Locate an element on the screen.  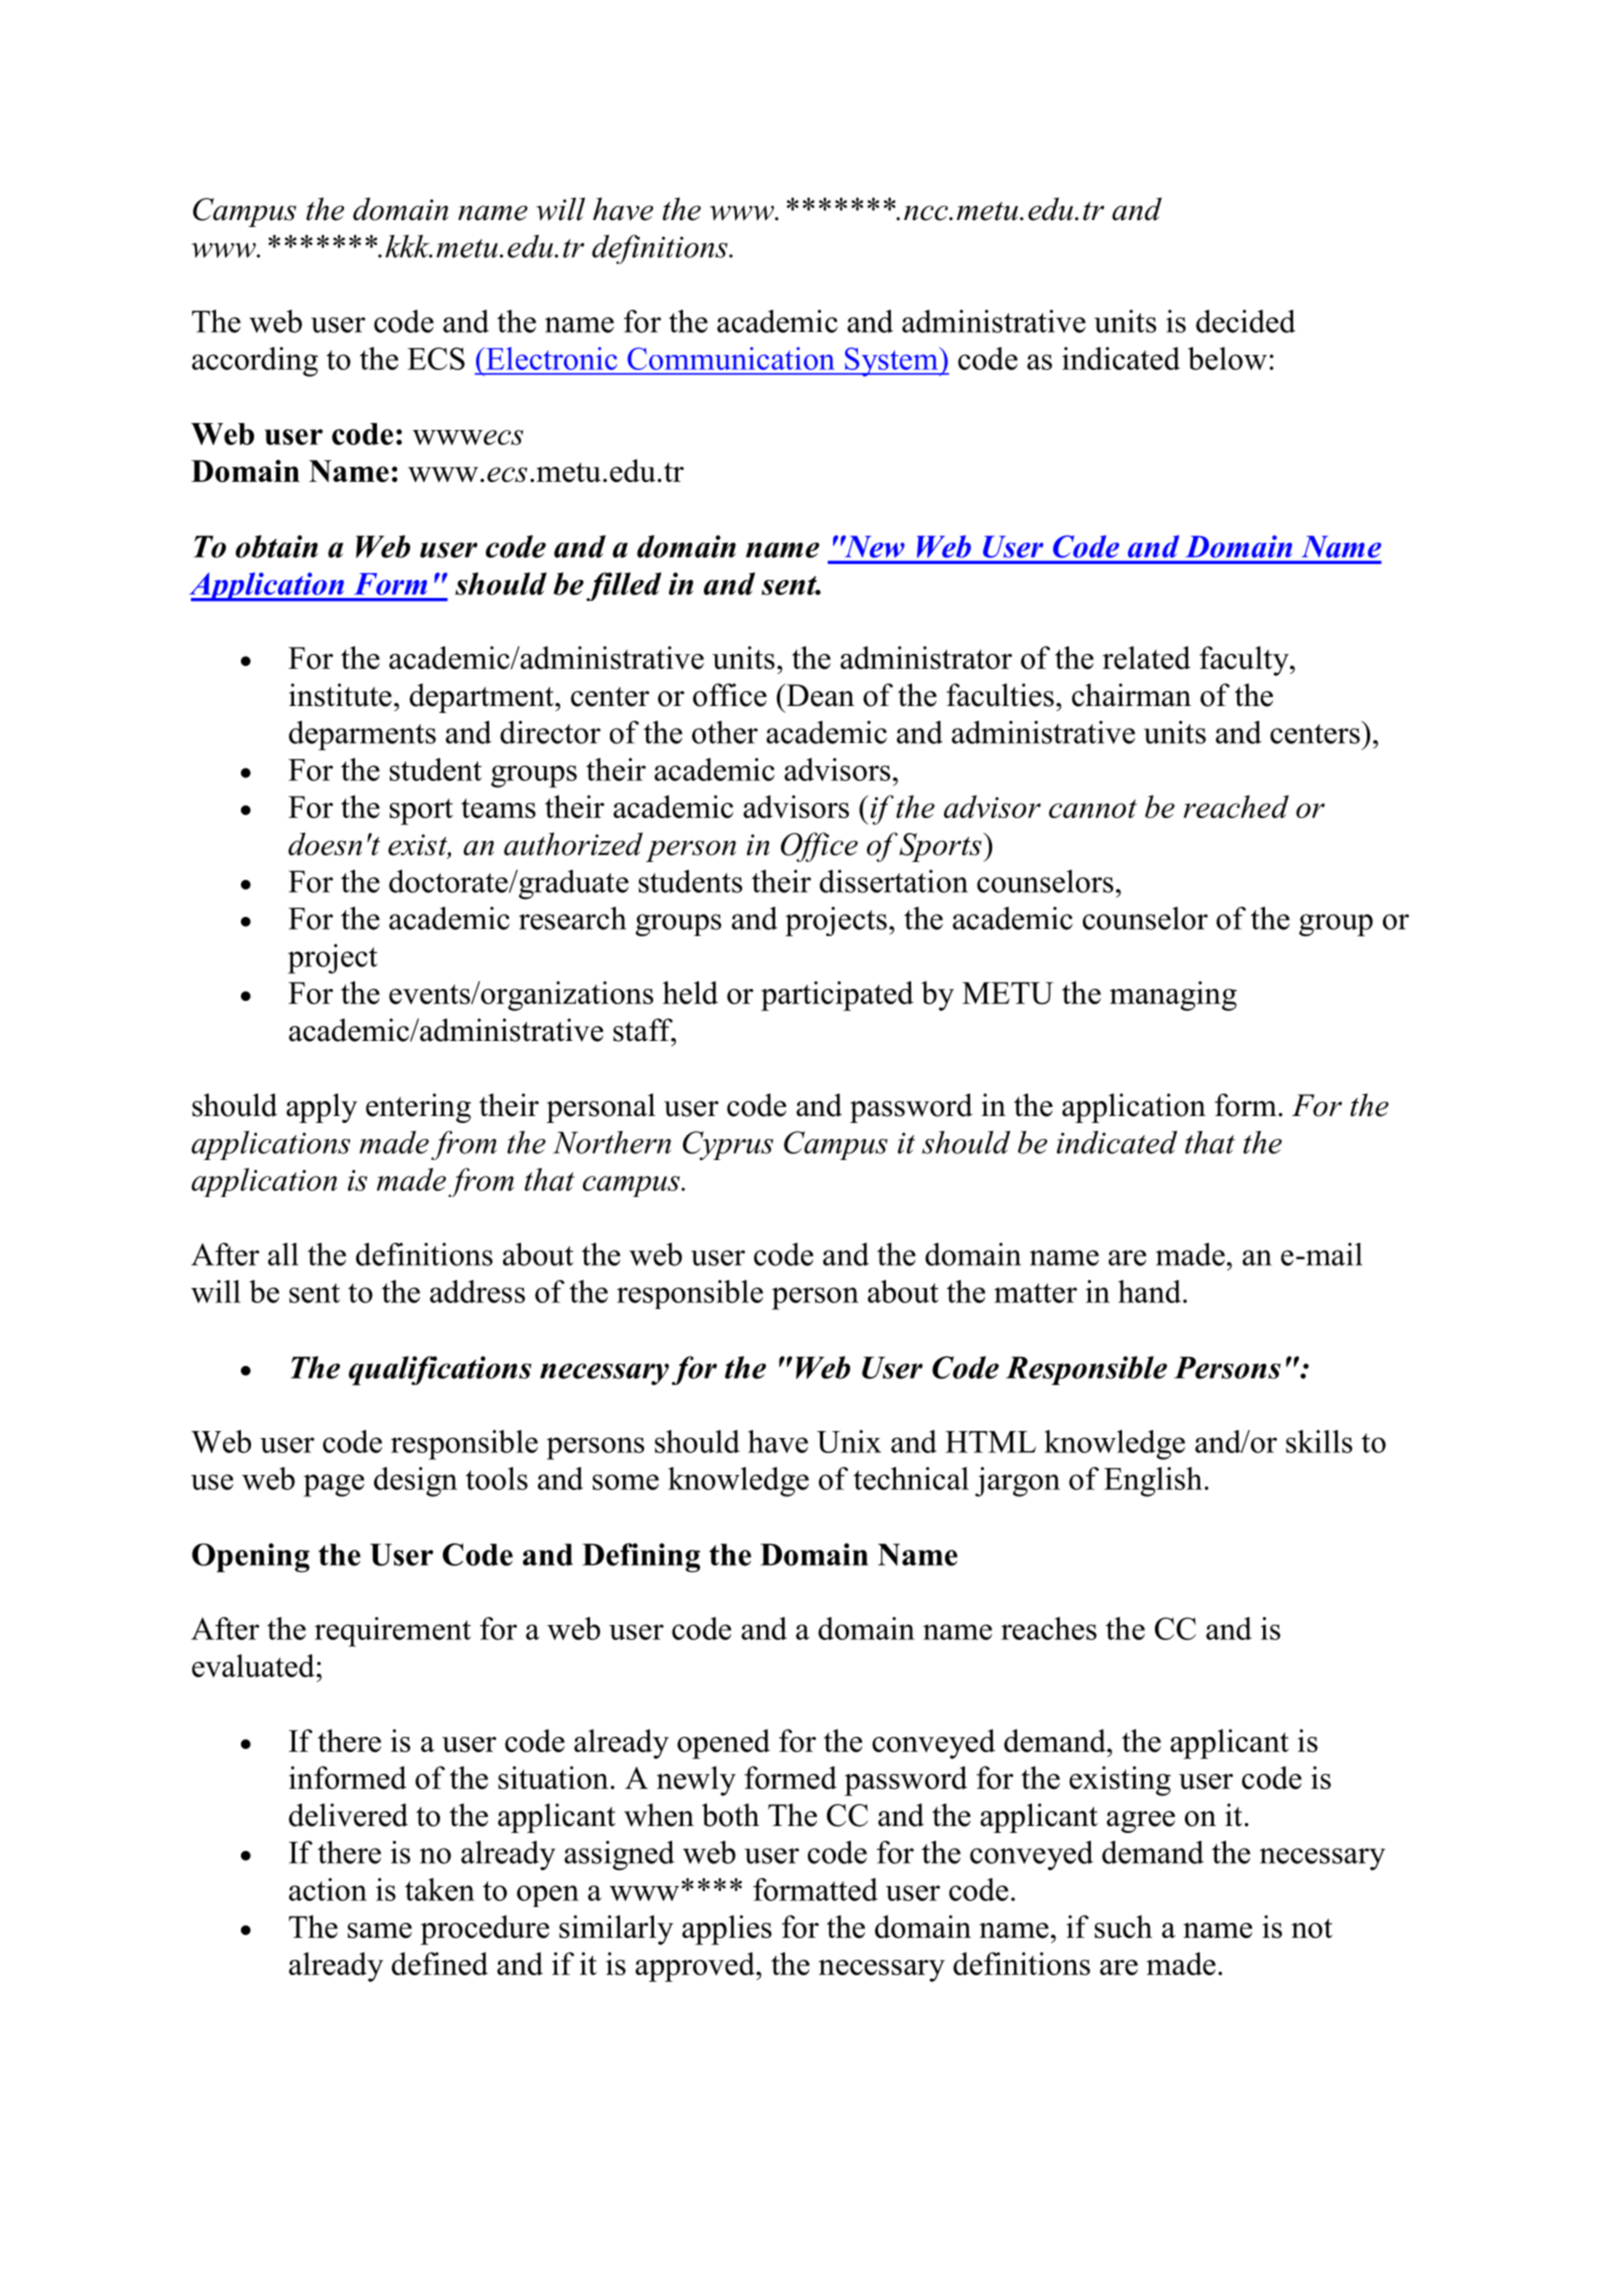
teams is located at coordinates (498, 808).
